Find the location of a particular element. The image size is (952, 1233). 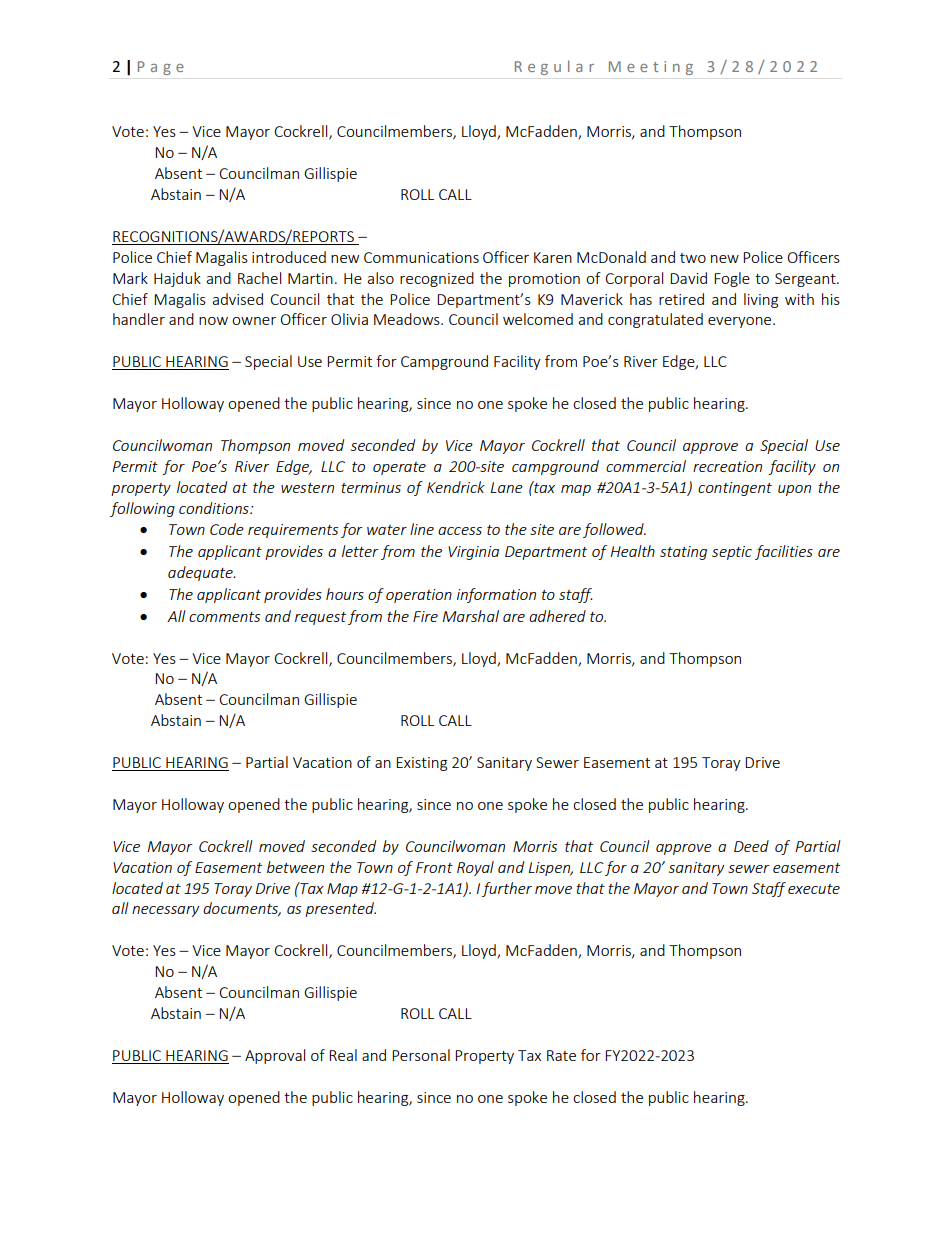

now is located at coordinates (213, 321).
